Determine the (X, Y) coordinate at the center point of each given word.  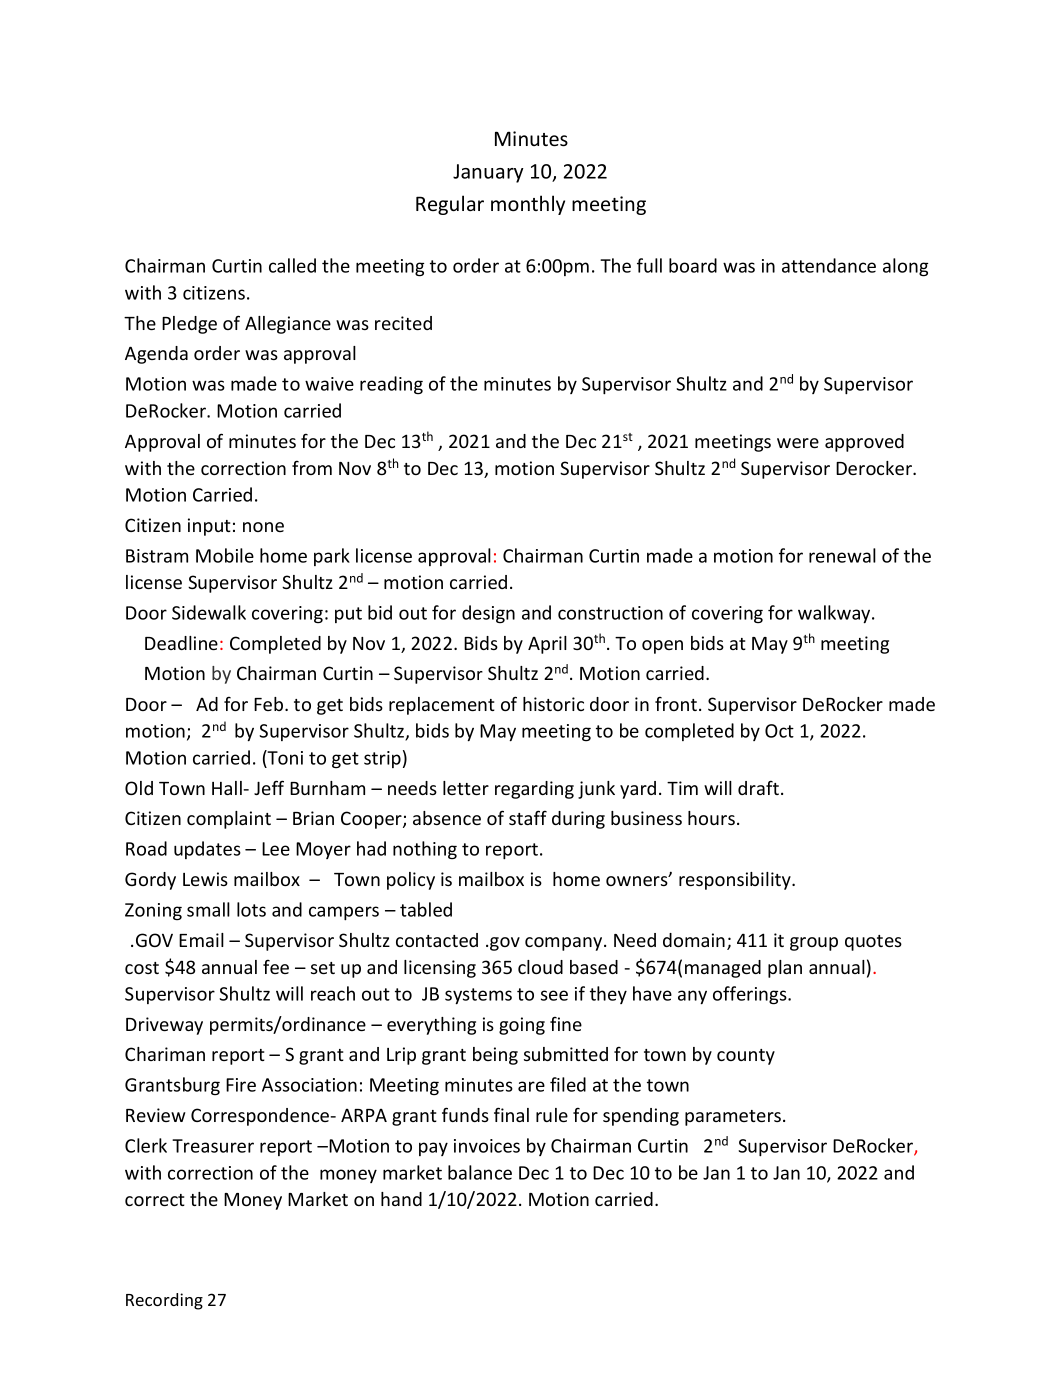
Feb (270, 704)
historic (553, 704)
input (209, 527)
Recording (164, 1301)
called (292, 265)
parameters (734, 1118)
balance (480, 1172)
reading (391, 385)
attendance (829, 265)
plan (785, 969)
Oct (779, 731)
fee (276, 966)
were (798, 443)
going (522, 1026)
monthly (528, 205)
